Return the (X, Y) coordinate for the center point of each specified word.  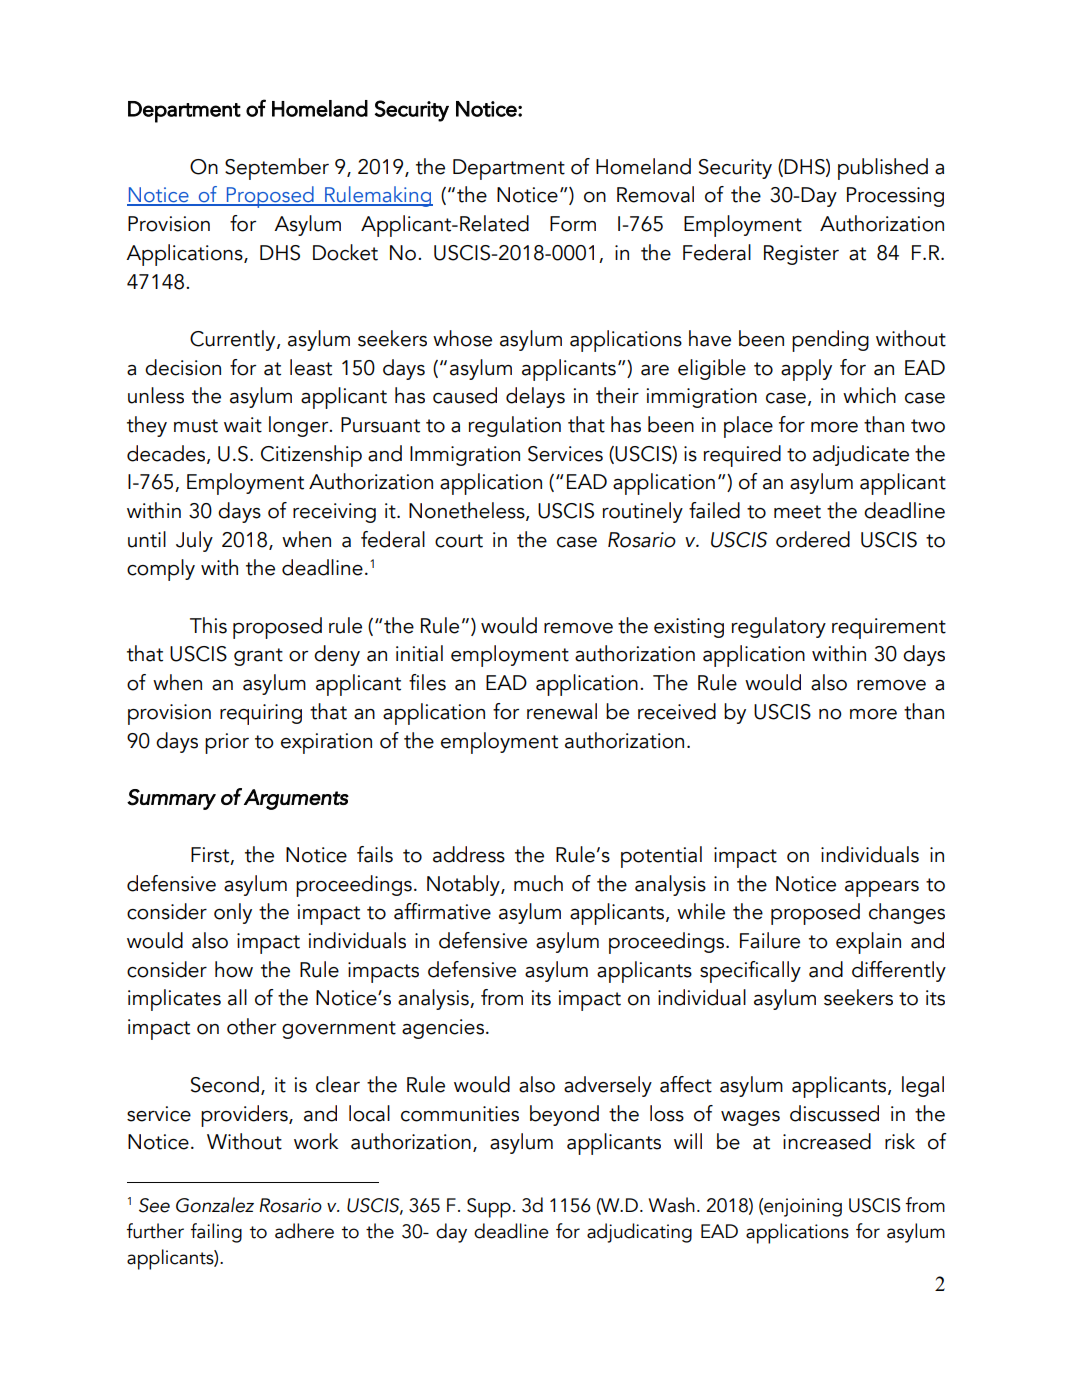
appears (882, 889)
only (233, 913)
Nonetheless (468, 511)
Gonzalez (215, 1205)
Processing (895, 197)
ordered (813, 539)
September (277, 169)
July (194, 541)
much (538, 883)
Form (573, 224)
